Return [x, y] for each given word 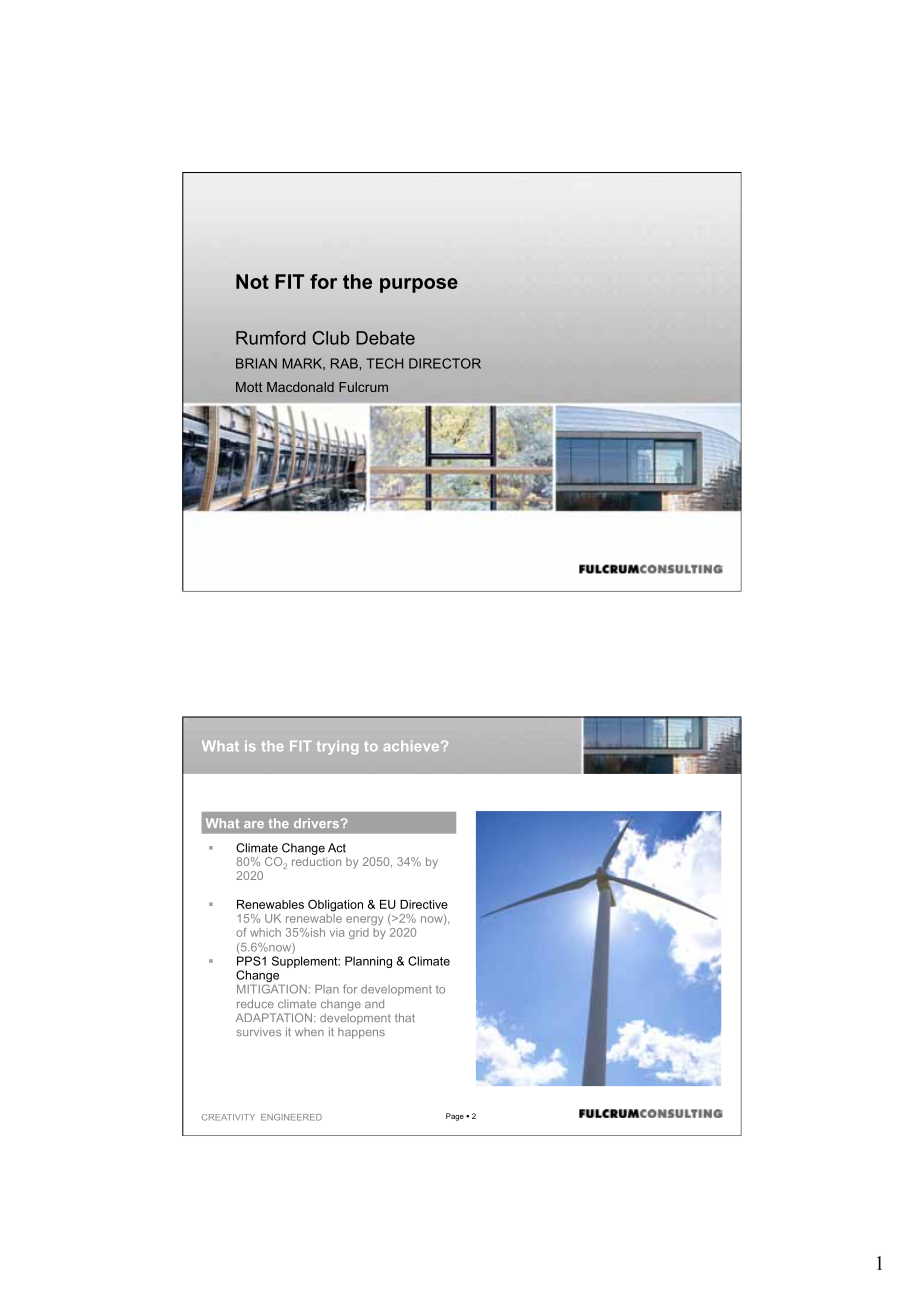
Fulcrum [363, 387]
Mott [249, 387]
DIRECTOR [445, 363]
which [265, 932]
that [405, 1017]
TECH [384, 363]
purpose [419, 285]
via [337, 932]
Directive [424, 904]
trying [337, 748]
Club [331, 338]
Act [337, 848]
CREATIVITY [228, 1117]
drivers [318, 823]
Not [252, 281]
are [254, 824]
